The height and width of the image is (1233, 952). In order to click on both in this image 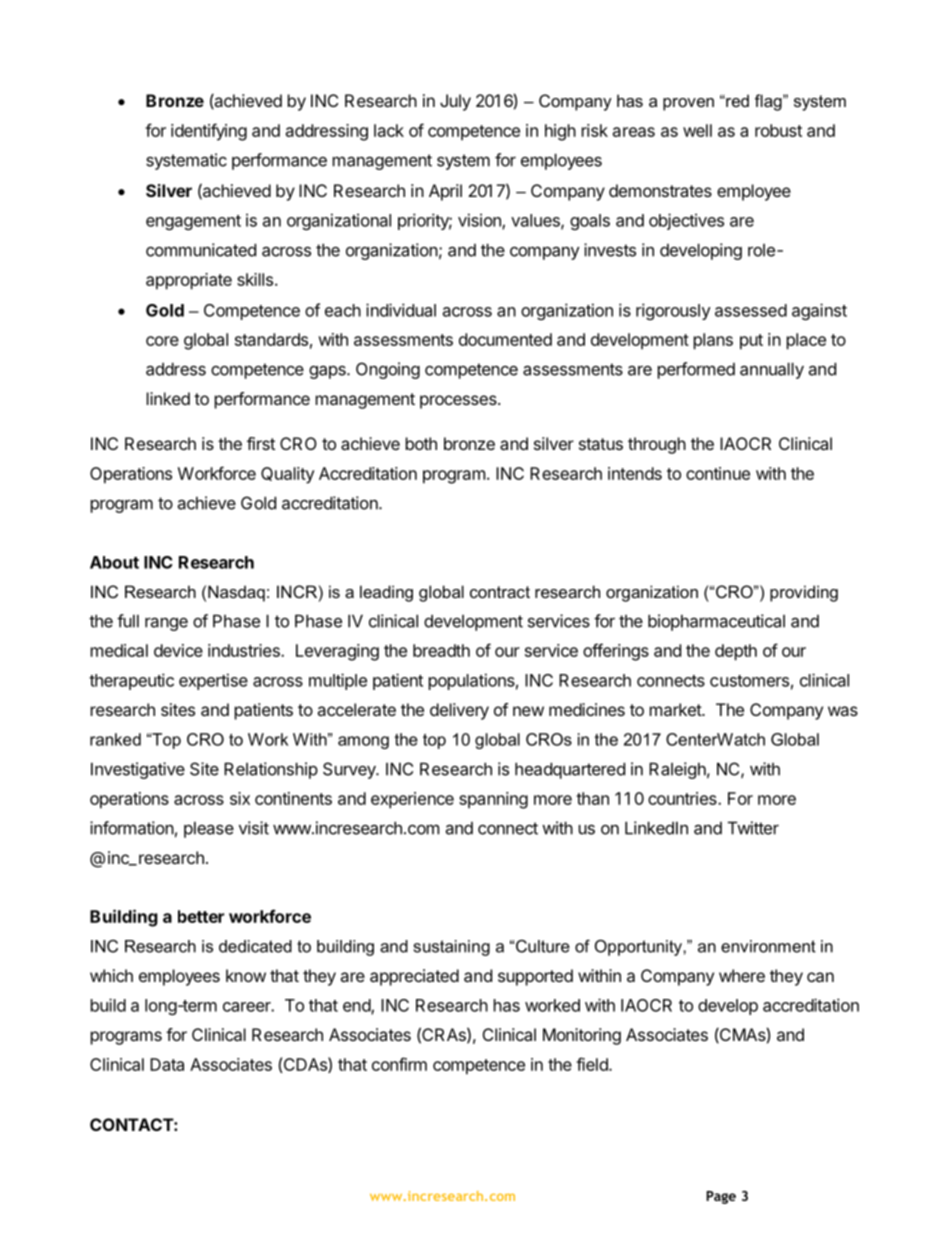, I will do `click(421, 443)`.
